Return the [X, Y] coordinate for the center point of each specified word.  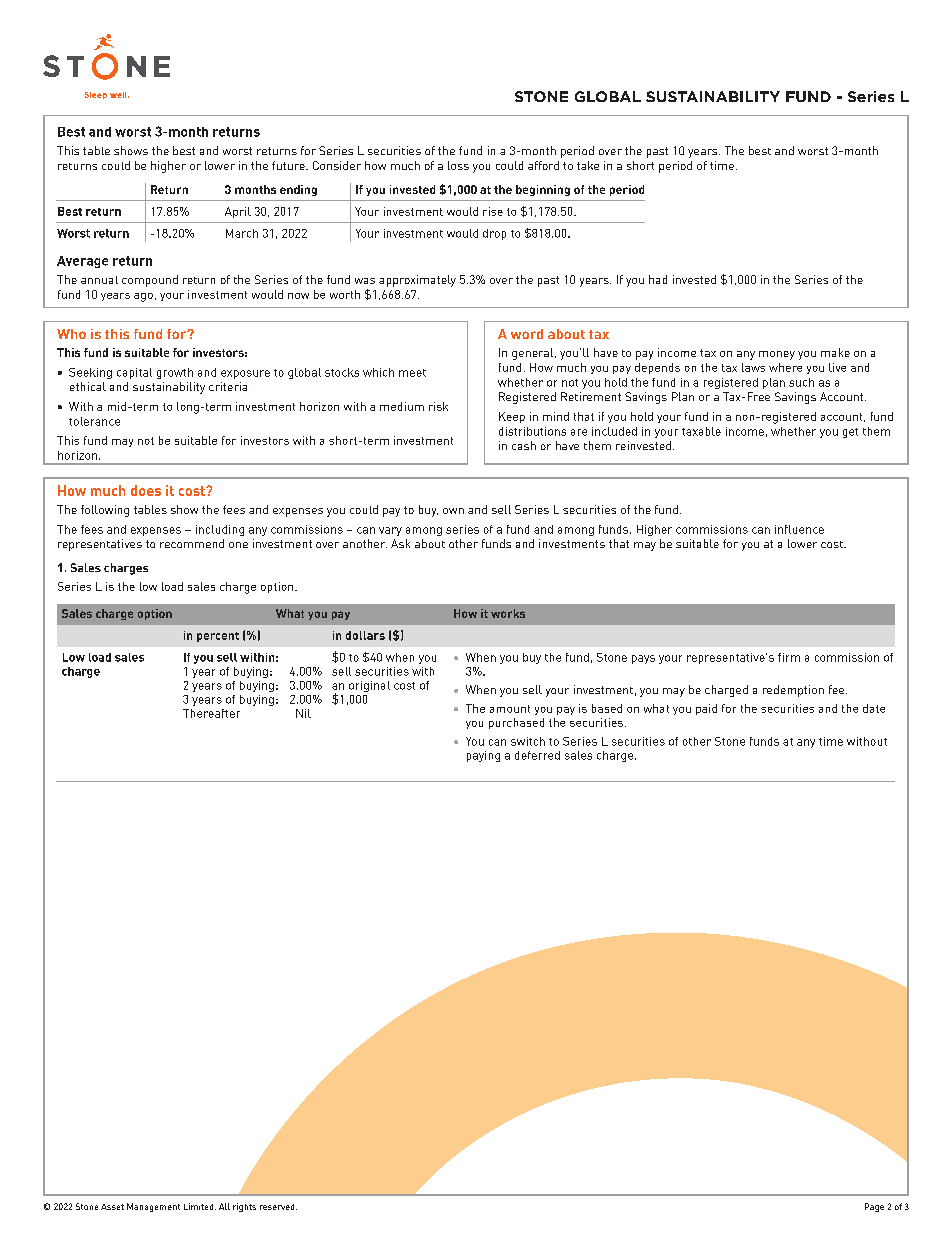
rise [493, 211]
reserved [278, 1207]
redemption [793, 691]
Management [153, 1207]
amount [510, 709]
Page [874, 1207]
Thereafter [211, 713]
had [658, 279]
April [238, 212]
